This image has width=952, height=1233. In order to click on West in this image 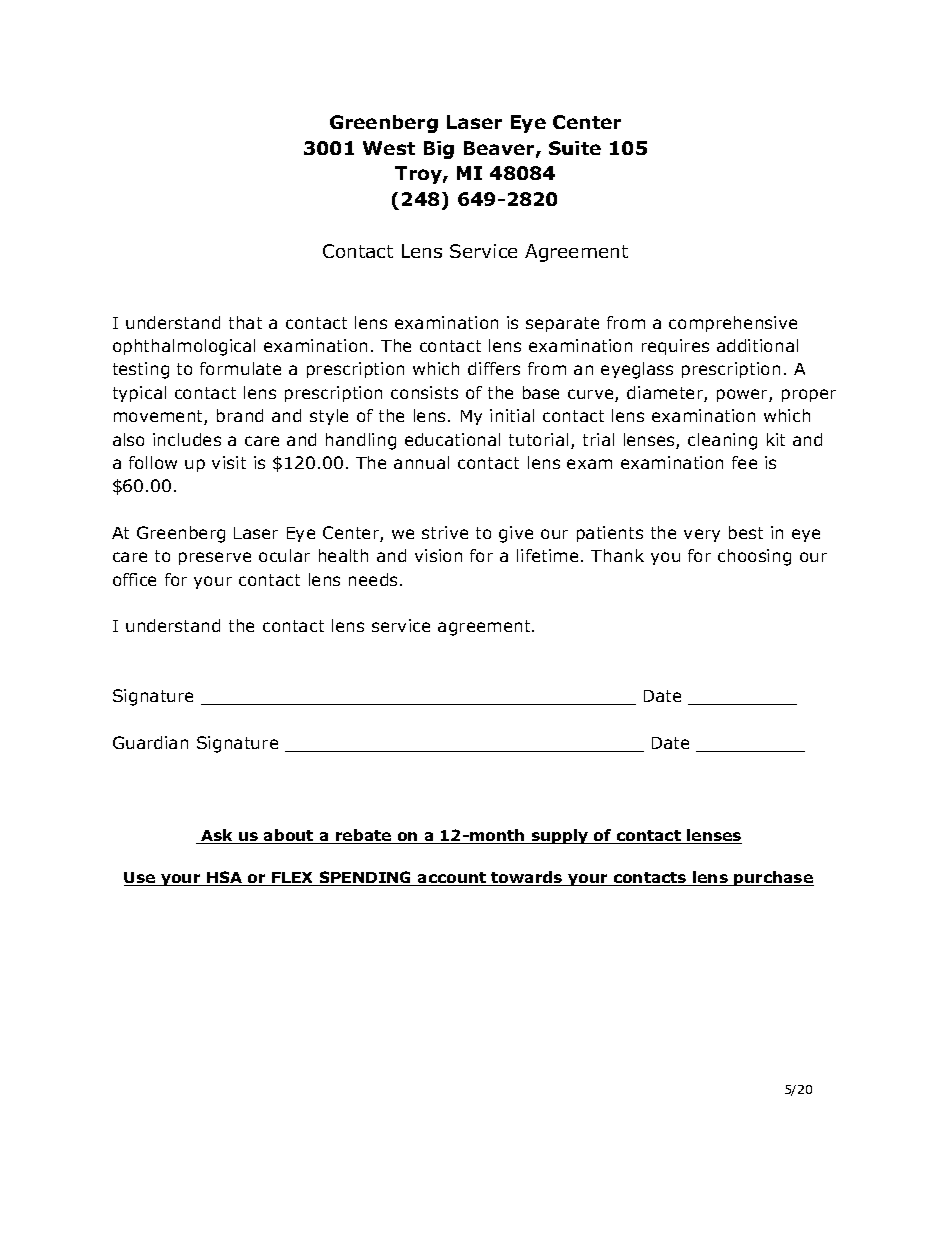, I will do `click(389, 148)`.
